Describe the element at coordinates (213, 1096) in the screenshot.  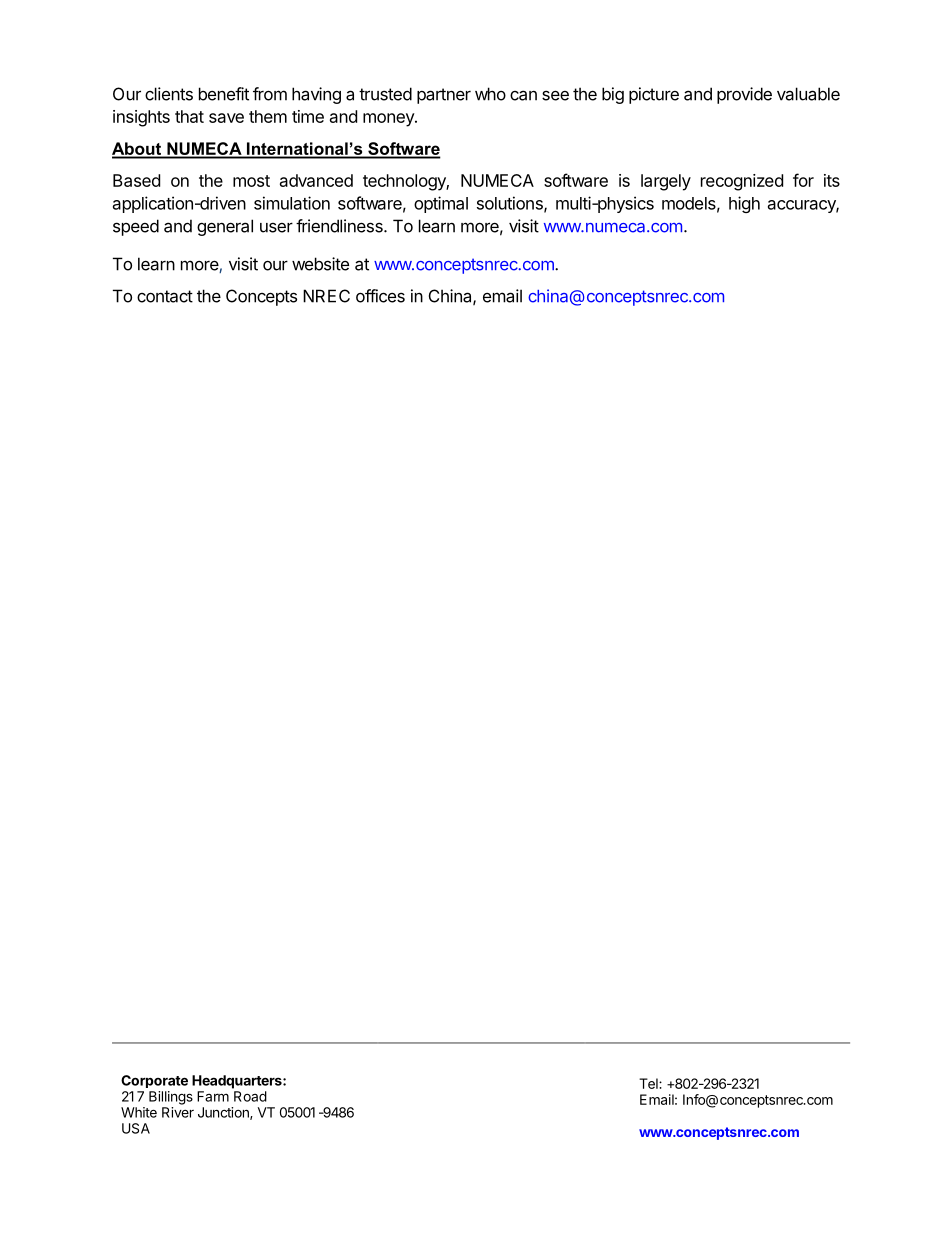
I see `Farm` at that location.
